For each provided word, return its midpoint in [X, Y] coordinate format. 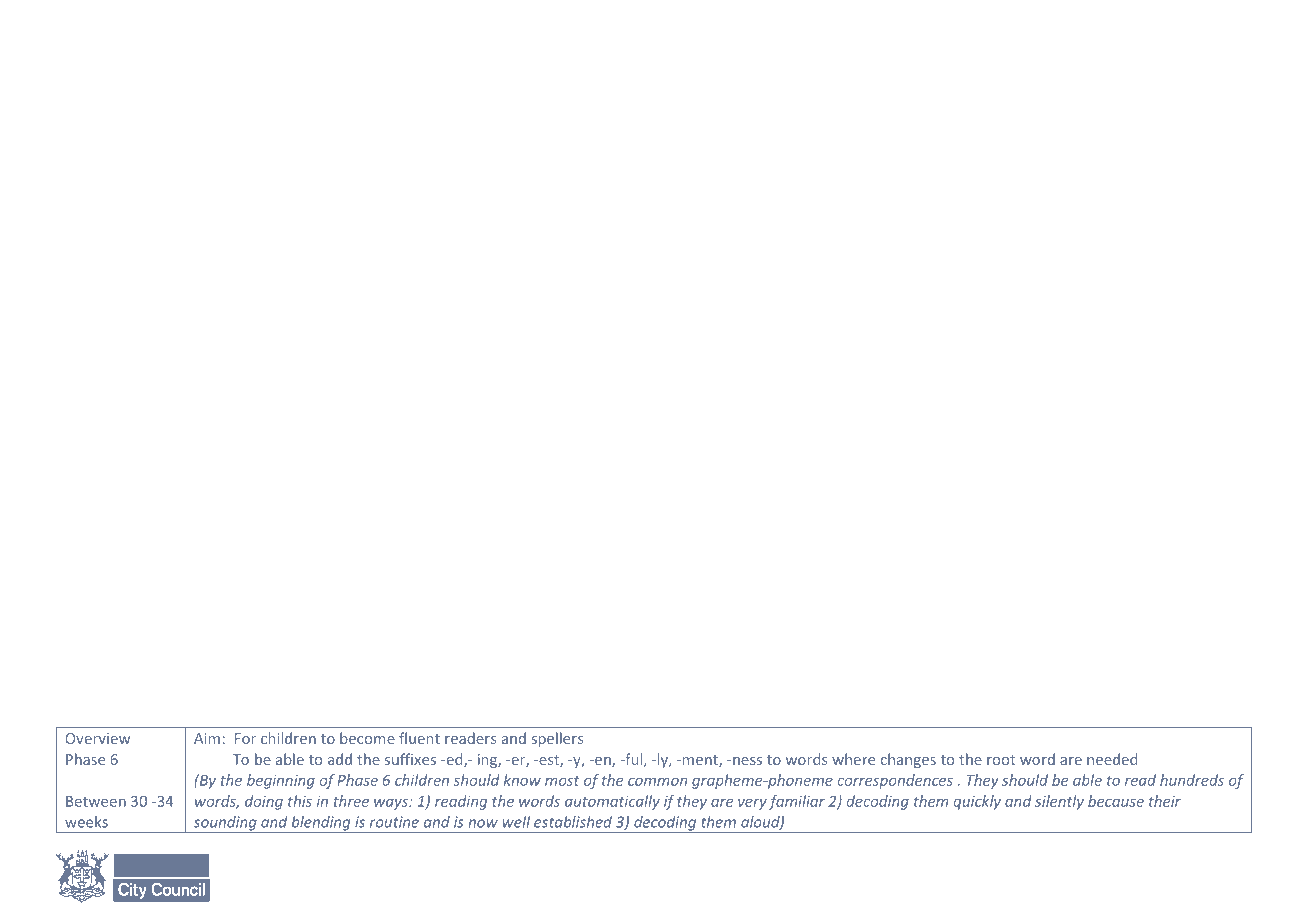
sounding [225, 824]
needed [1112, 759]
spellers [557, 739]
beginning [281, 781]
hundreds [1192, 780]
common [657, 781]
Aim [207, 738]
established [573, 822]
